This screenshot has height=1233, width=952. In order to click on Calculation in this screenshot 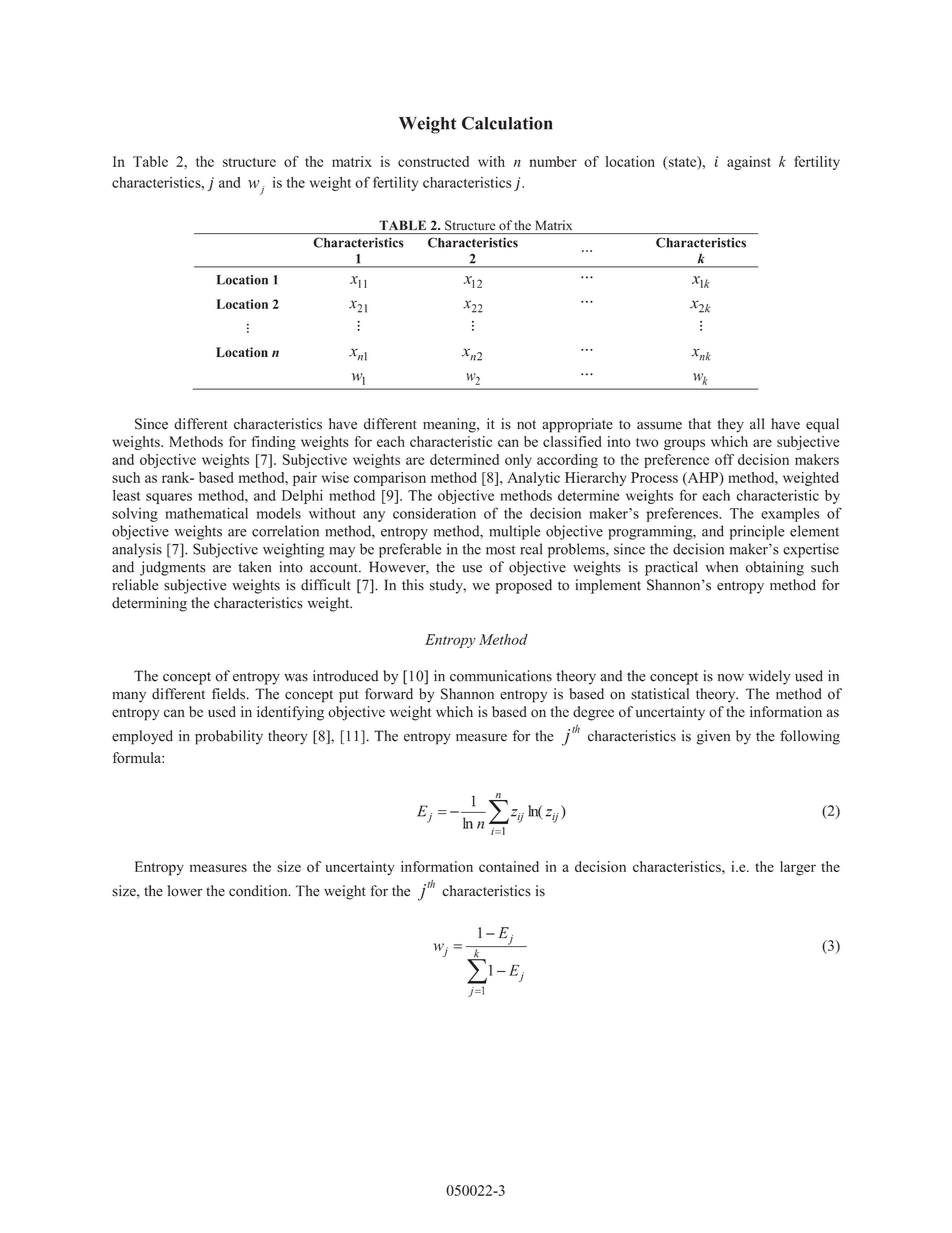, I will do `click(507, 123)`.
